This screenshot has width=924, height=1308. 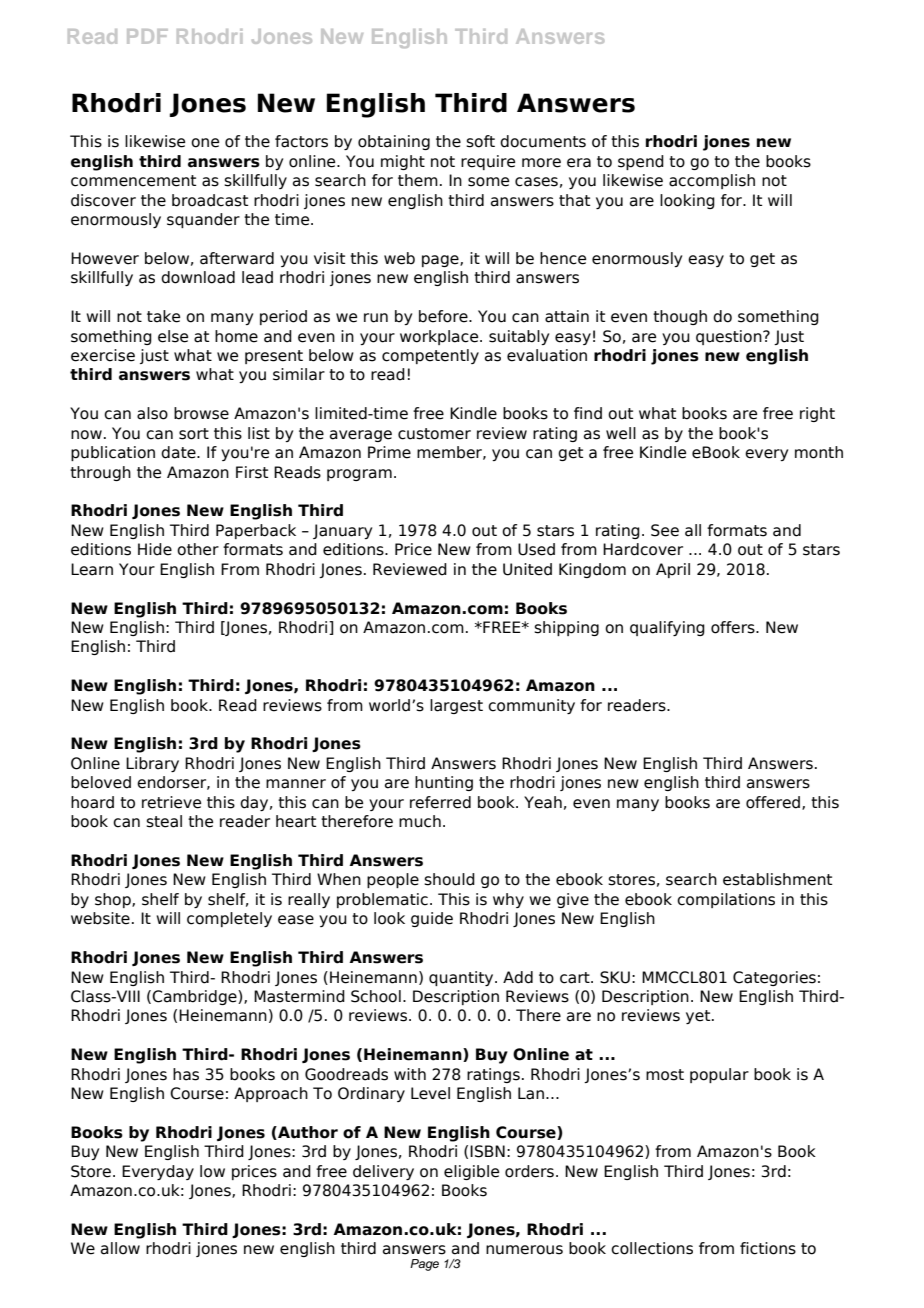 What do you see at coordinates (712, 181) in the screenshot?
I see `accomplish` at bounding box center [712, 181].
